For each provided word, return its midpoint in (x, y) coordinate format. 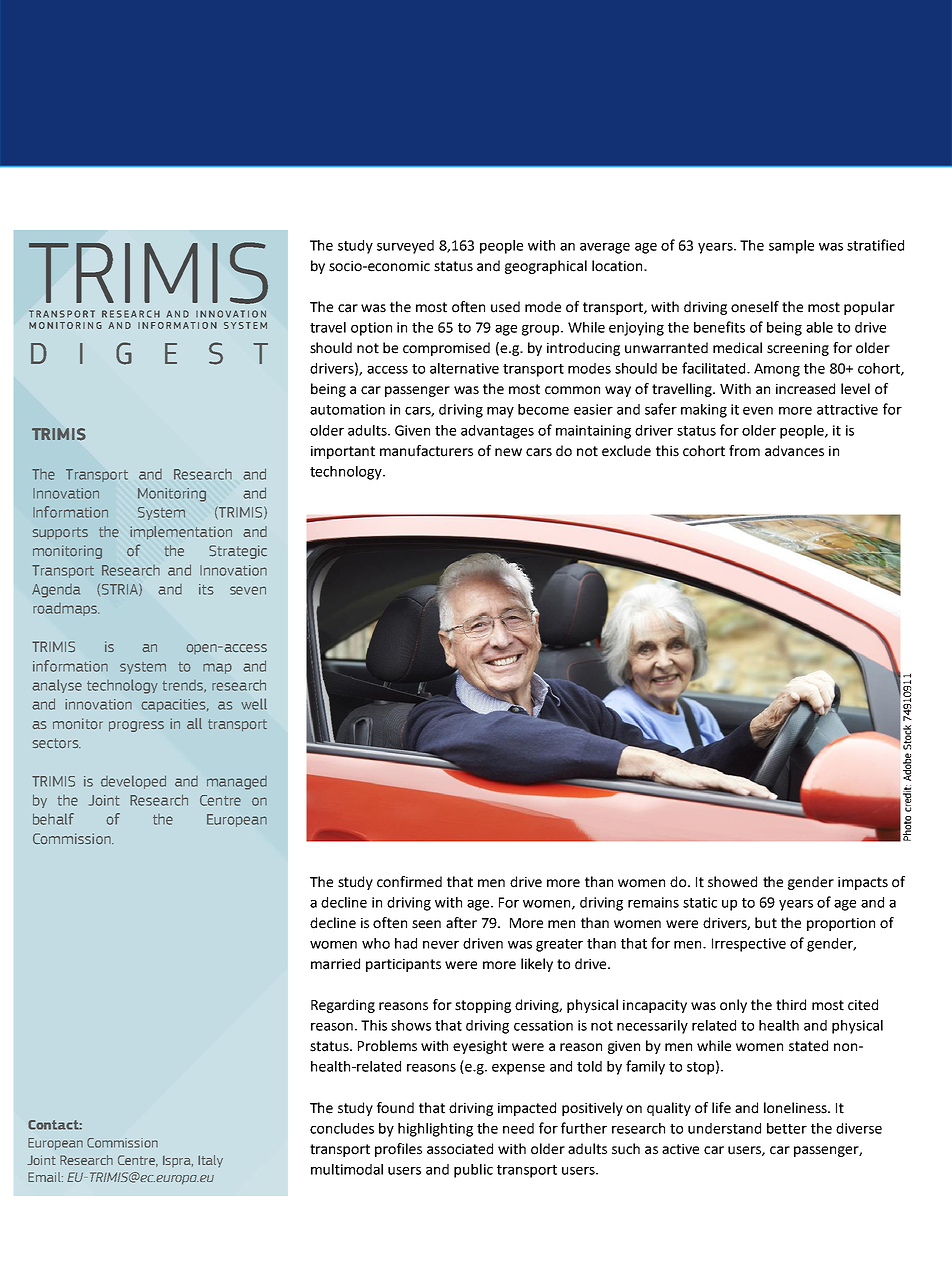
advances (794, 451)
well (254, 704)
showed (732, 882)
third (791, 1005)
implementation (181, 533)
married (335, 964)
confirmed (409, 882)
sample (791, 247)
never (441, 945)
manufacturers (426, 451)
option (371, 329)
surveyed (405, 247)
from (744, 451)
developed (133, 782)
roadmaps (66, 609)
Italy (210, 1161)
